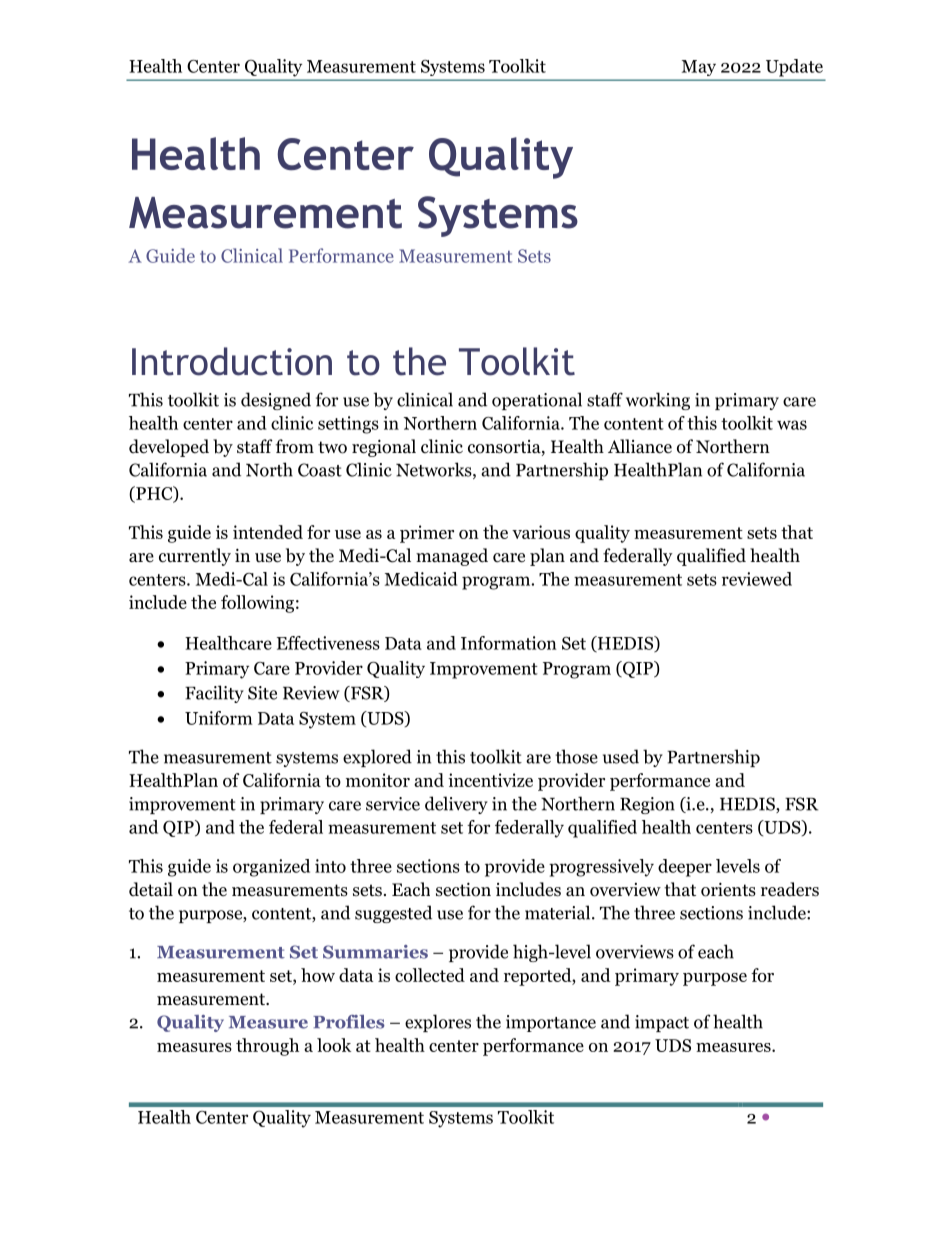  I want to click on Introduction, so click(232, 361).
